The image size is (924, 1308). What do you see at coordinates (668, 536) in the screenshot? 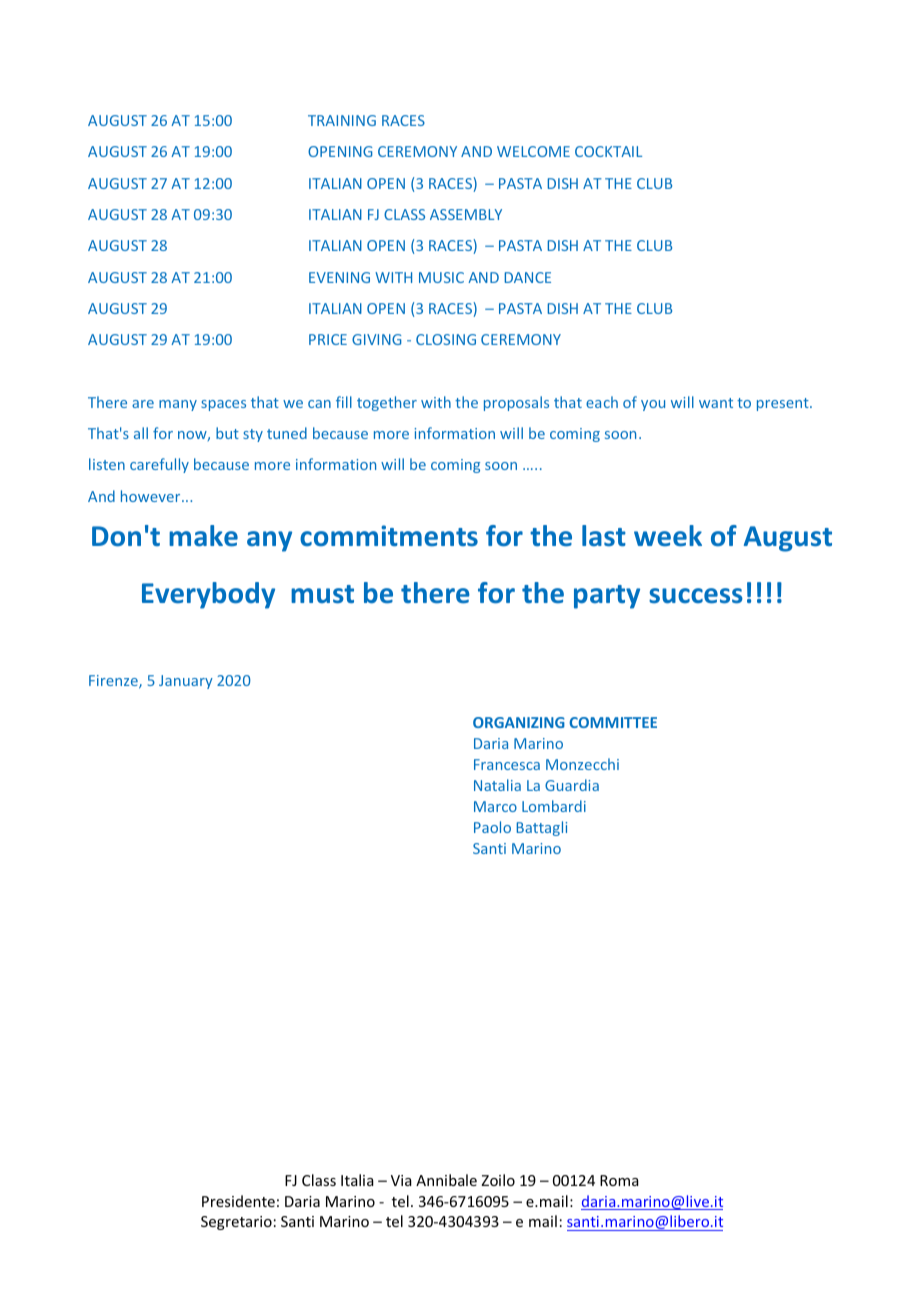
I see `week` at bounding box center [668, 536].
